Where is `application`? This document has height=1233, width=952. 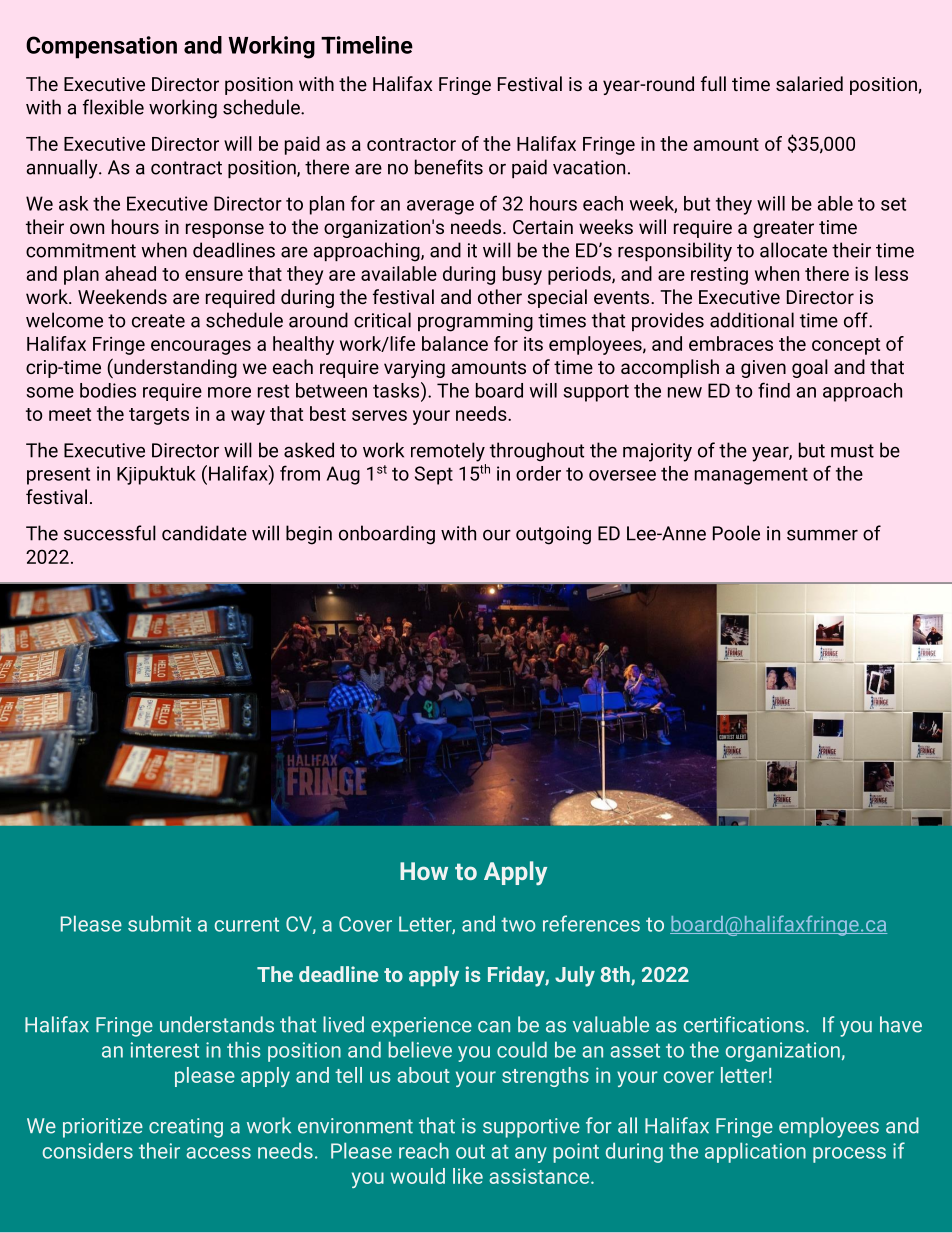 application is located at coordinates (755, 1152).
